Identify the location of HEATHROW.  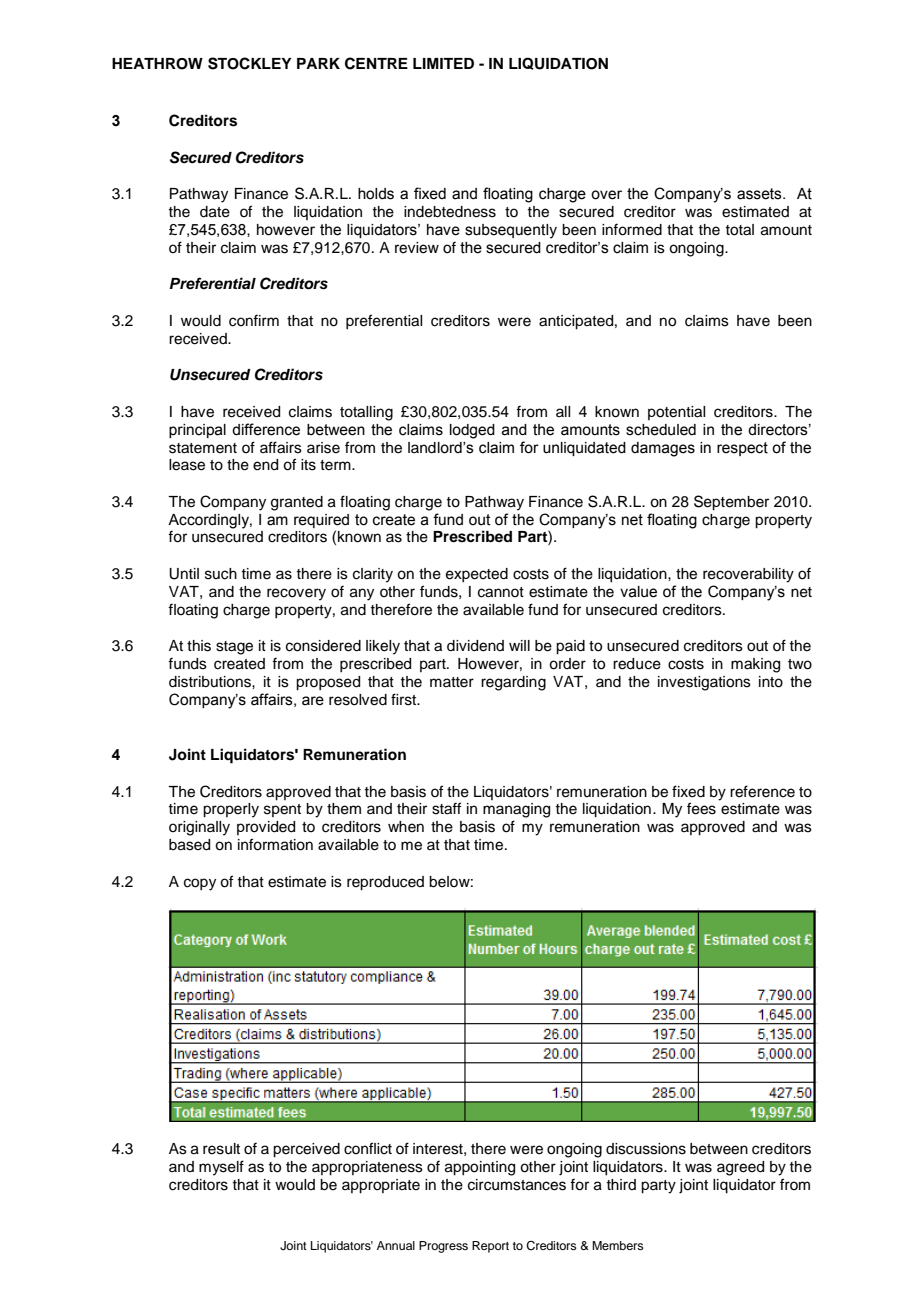
(157, 64).
